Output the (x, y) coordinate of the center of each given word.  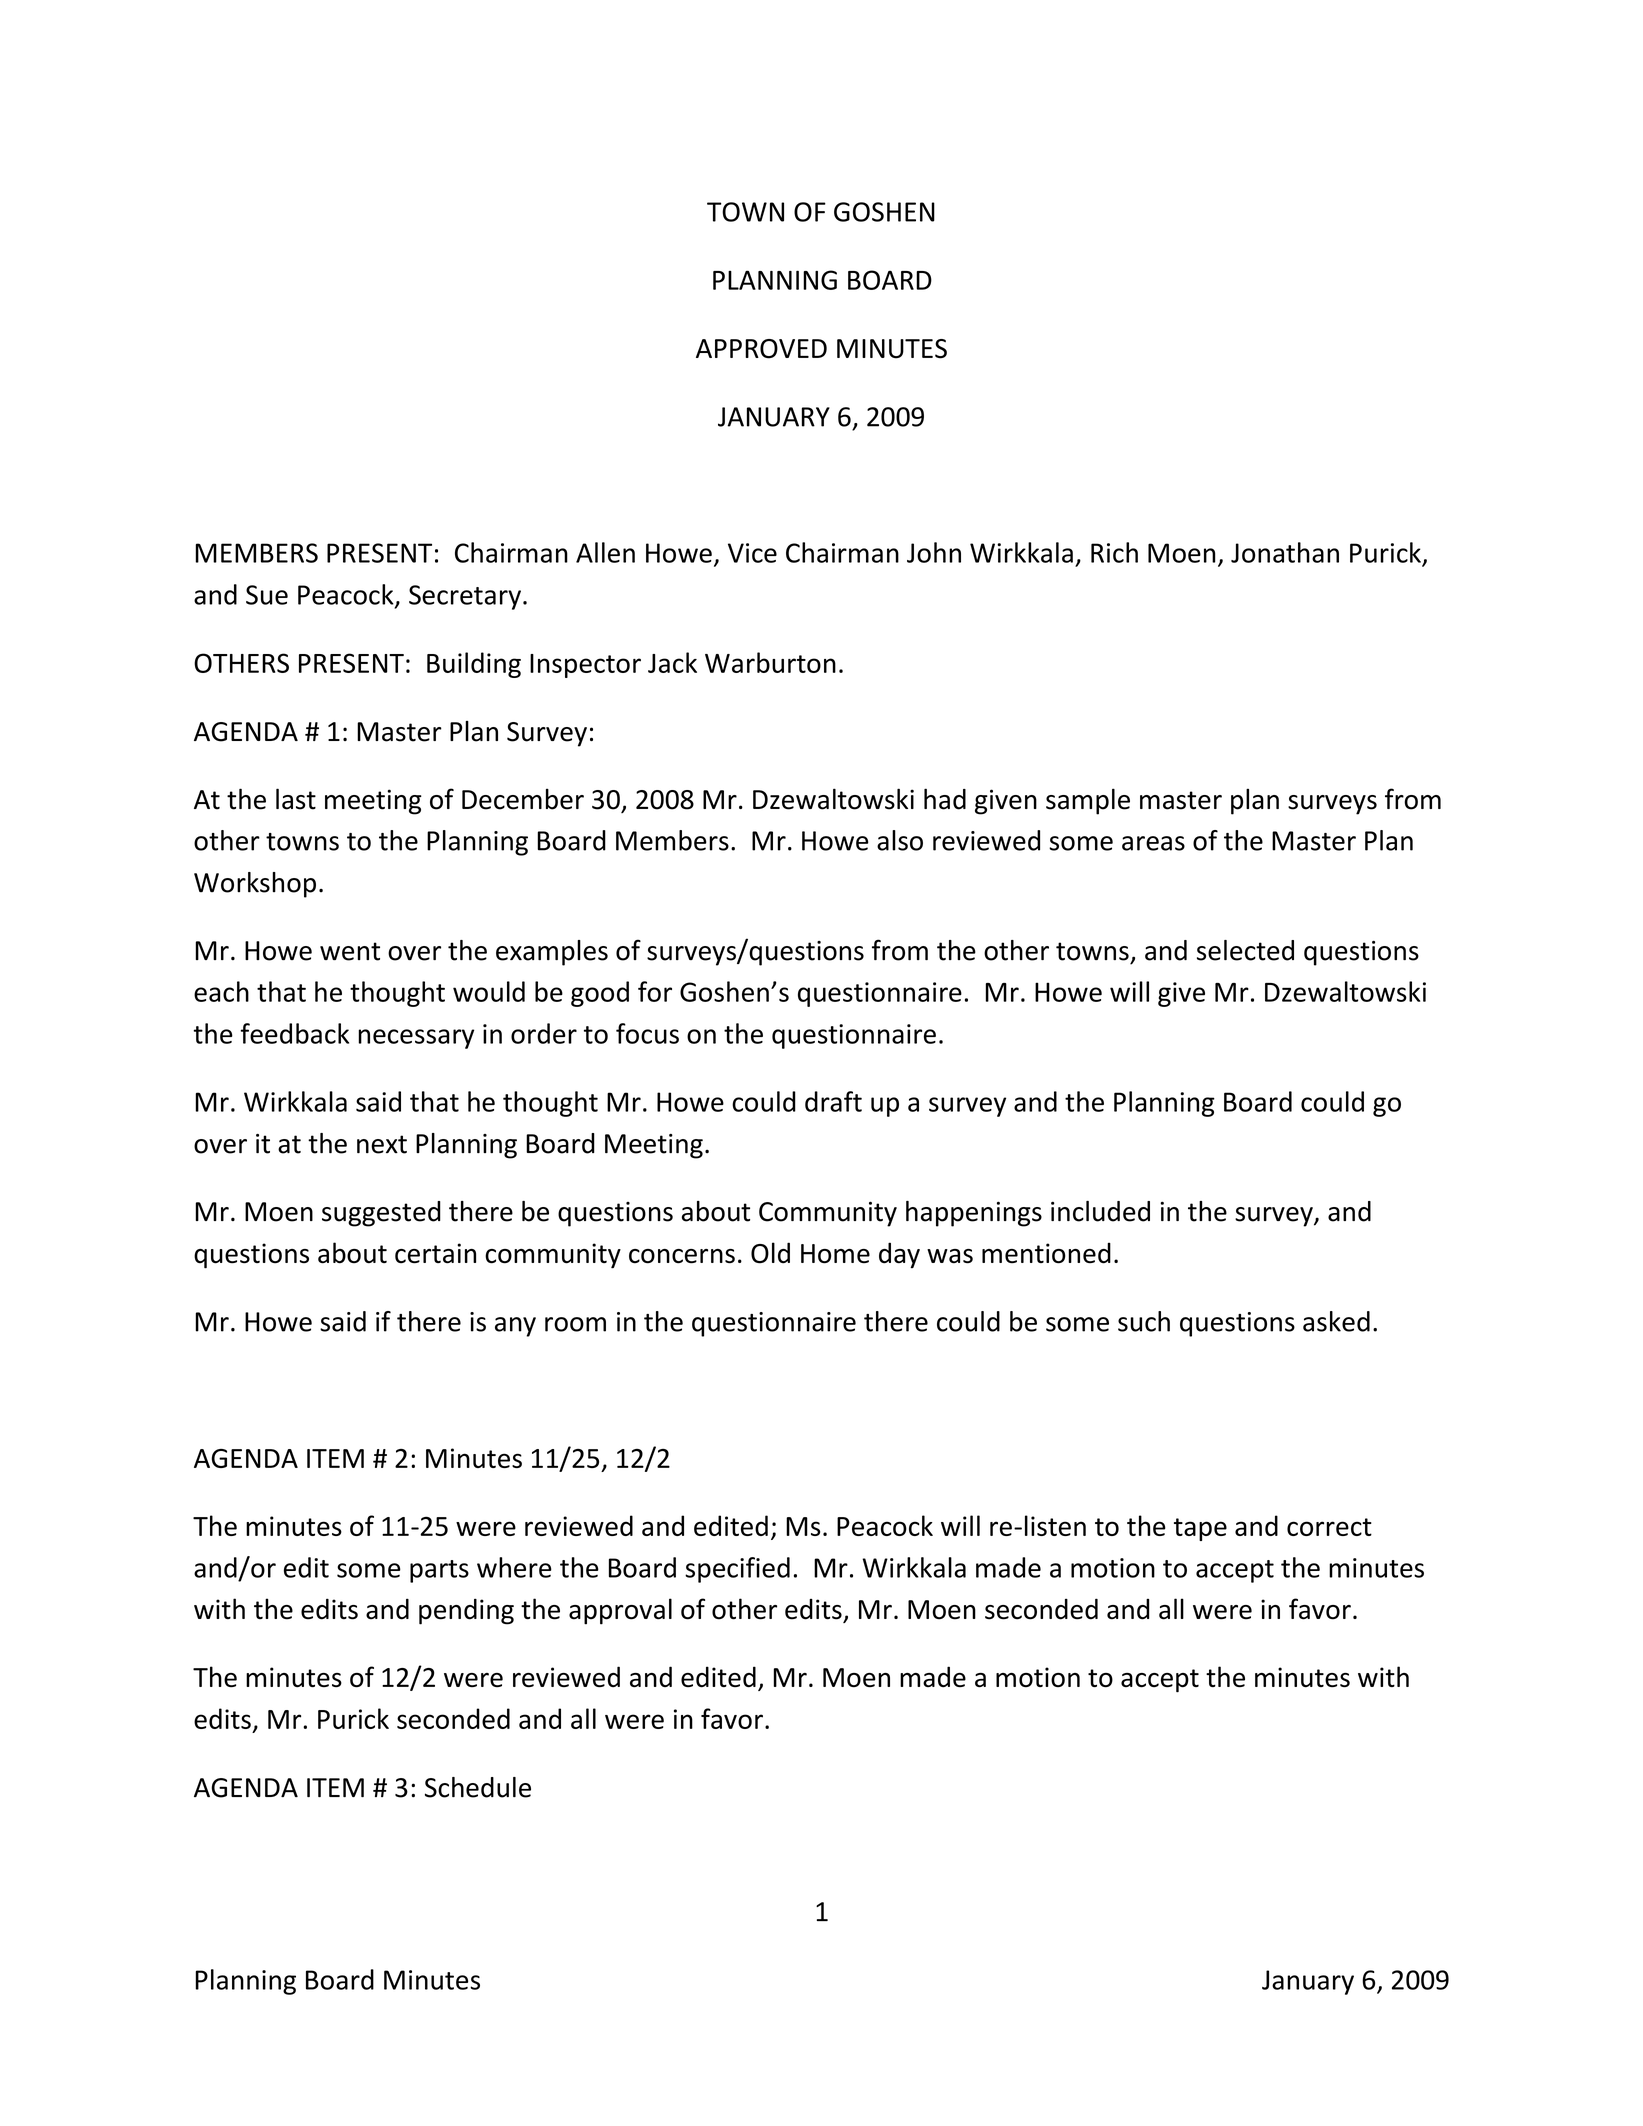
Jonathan (1285, 552)
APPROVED (761, 349)
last (296, 799)
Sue (267, 595)
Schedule (478, 1787)
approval (620, 1611)
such (1144, 1321)
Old (770, 1253)
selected (1245, 950)
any (515, 1327)
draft (833, 1101)
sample (1088, 801)
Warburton (770, 662)
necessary (416, 1039)
